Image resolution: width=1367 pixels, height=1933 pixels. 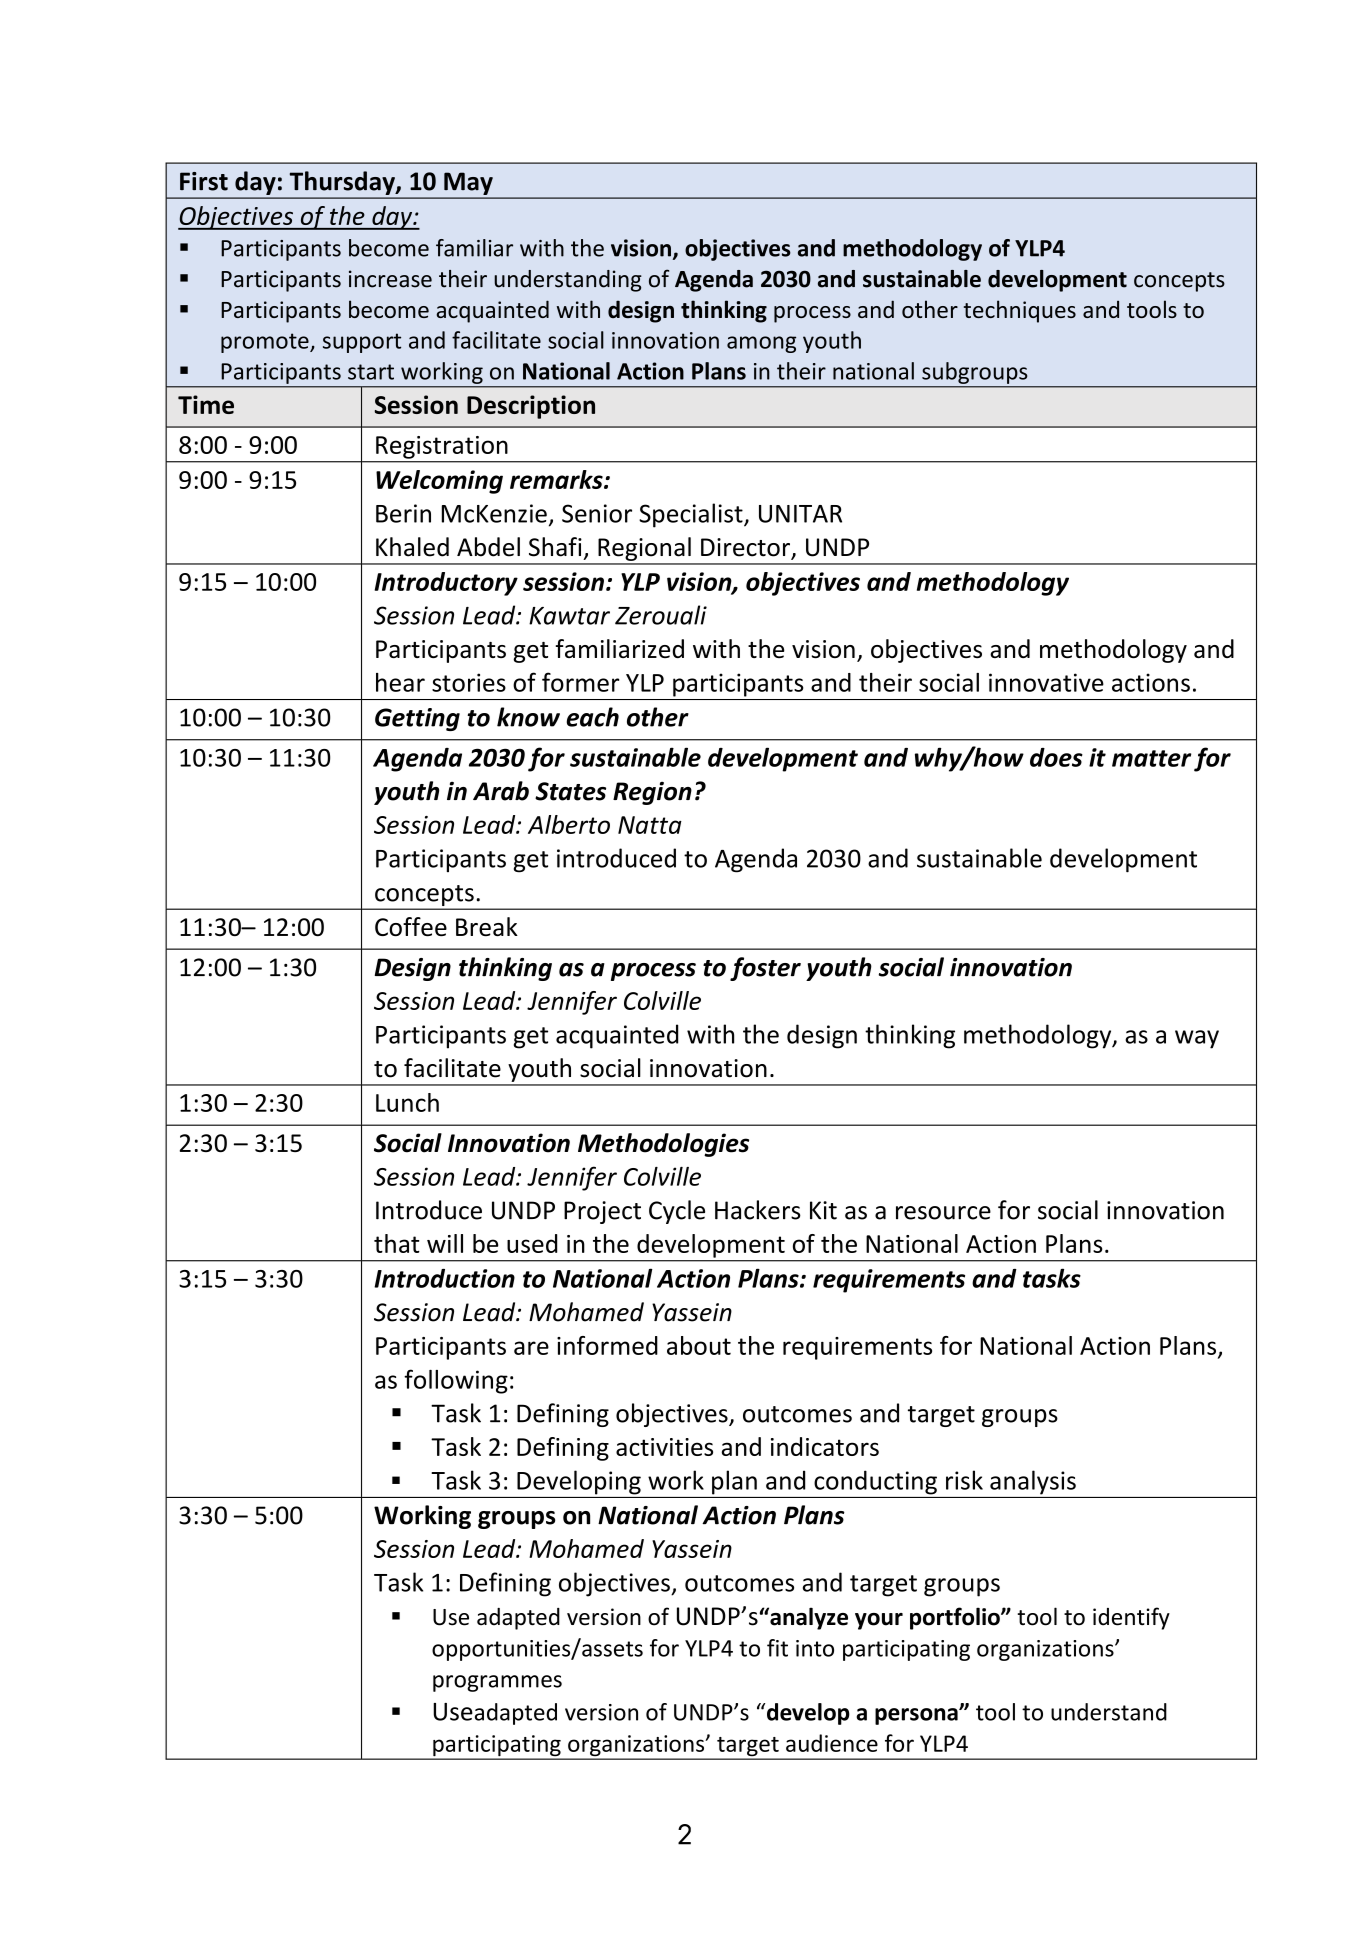 I want to click on Coffee, so click(x=411, y=926).
